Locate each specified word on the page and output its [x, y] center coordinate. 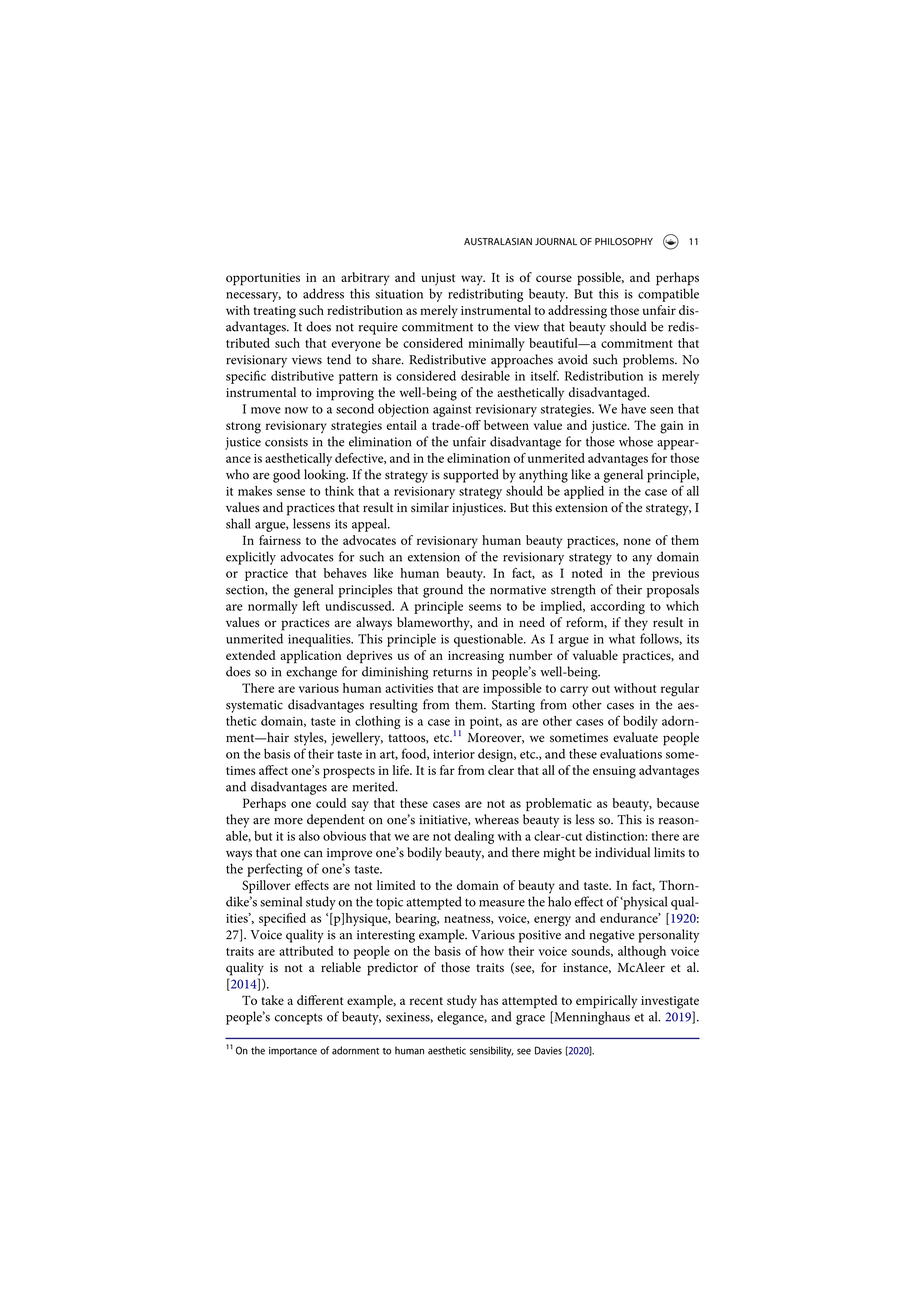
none [637, 541]
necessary [253, 297]
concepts [298, 1019]
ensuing [614, 772]
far [447, 770]
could [331, 803]
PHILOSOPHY [624, 242]
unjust [438, 279]
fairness [280, 540]
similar [430, 507]
